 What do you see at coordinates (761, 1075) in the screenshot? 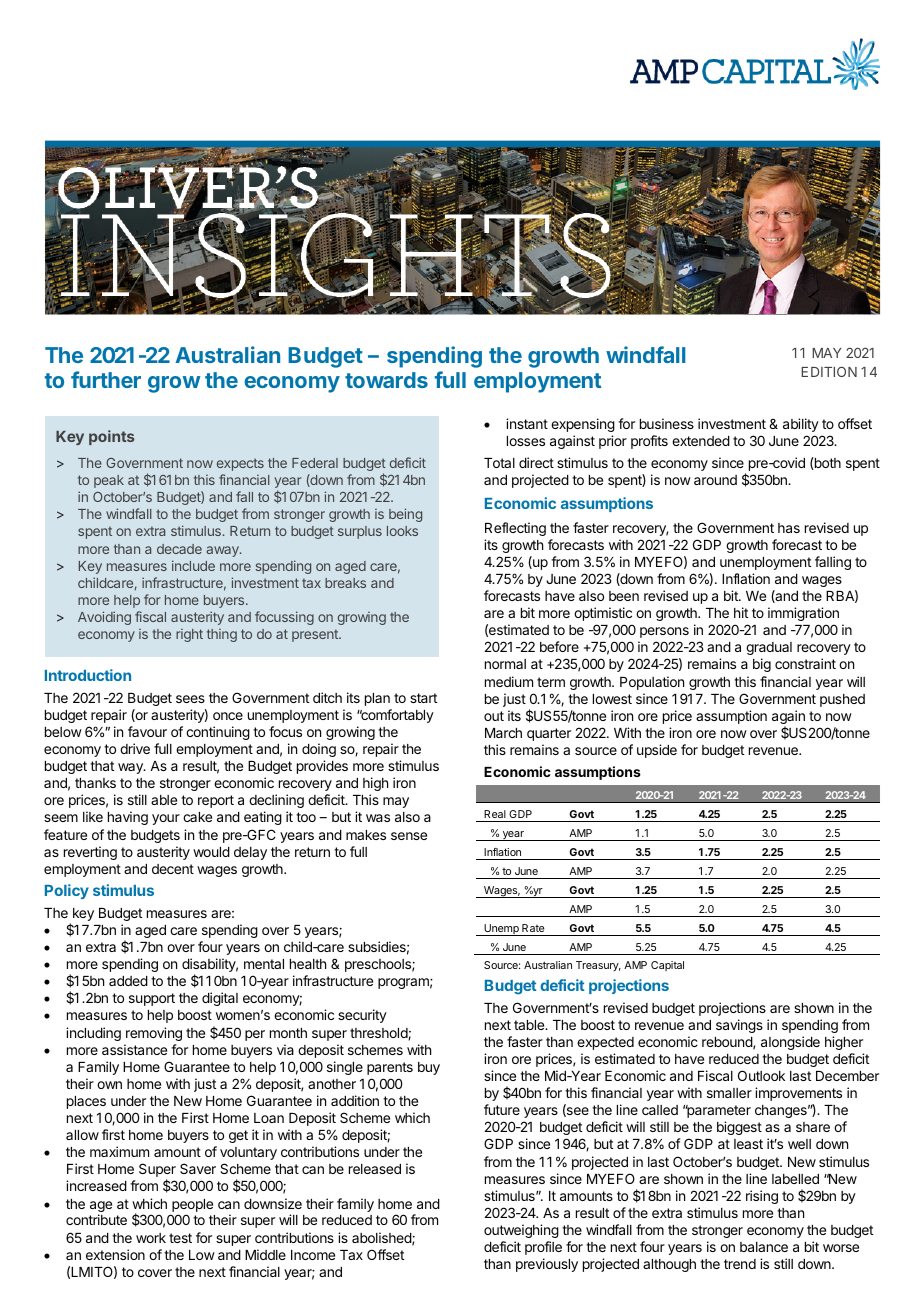
I see `Outlook` at bounding box center [761, 1075].
